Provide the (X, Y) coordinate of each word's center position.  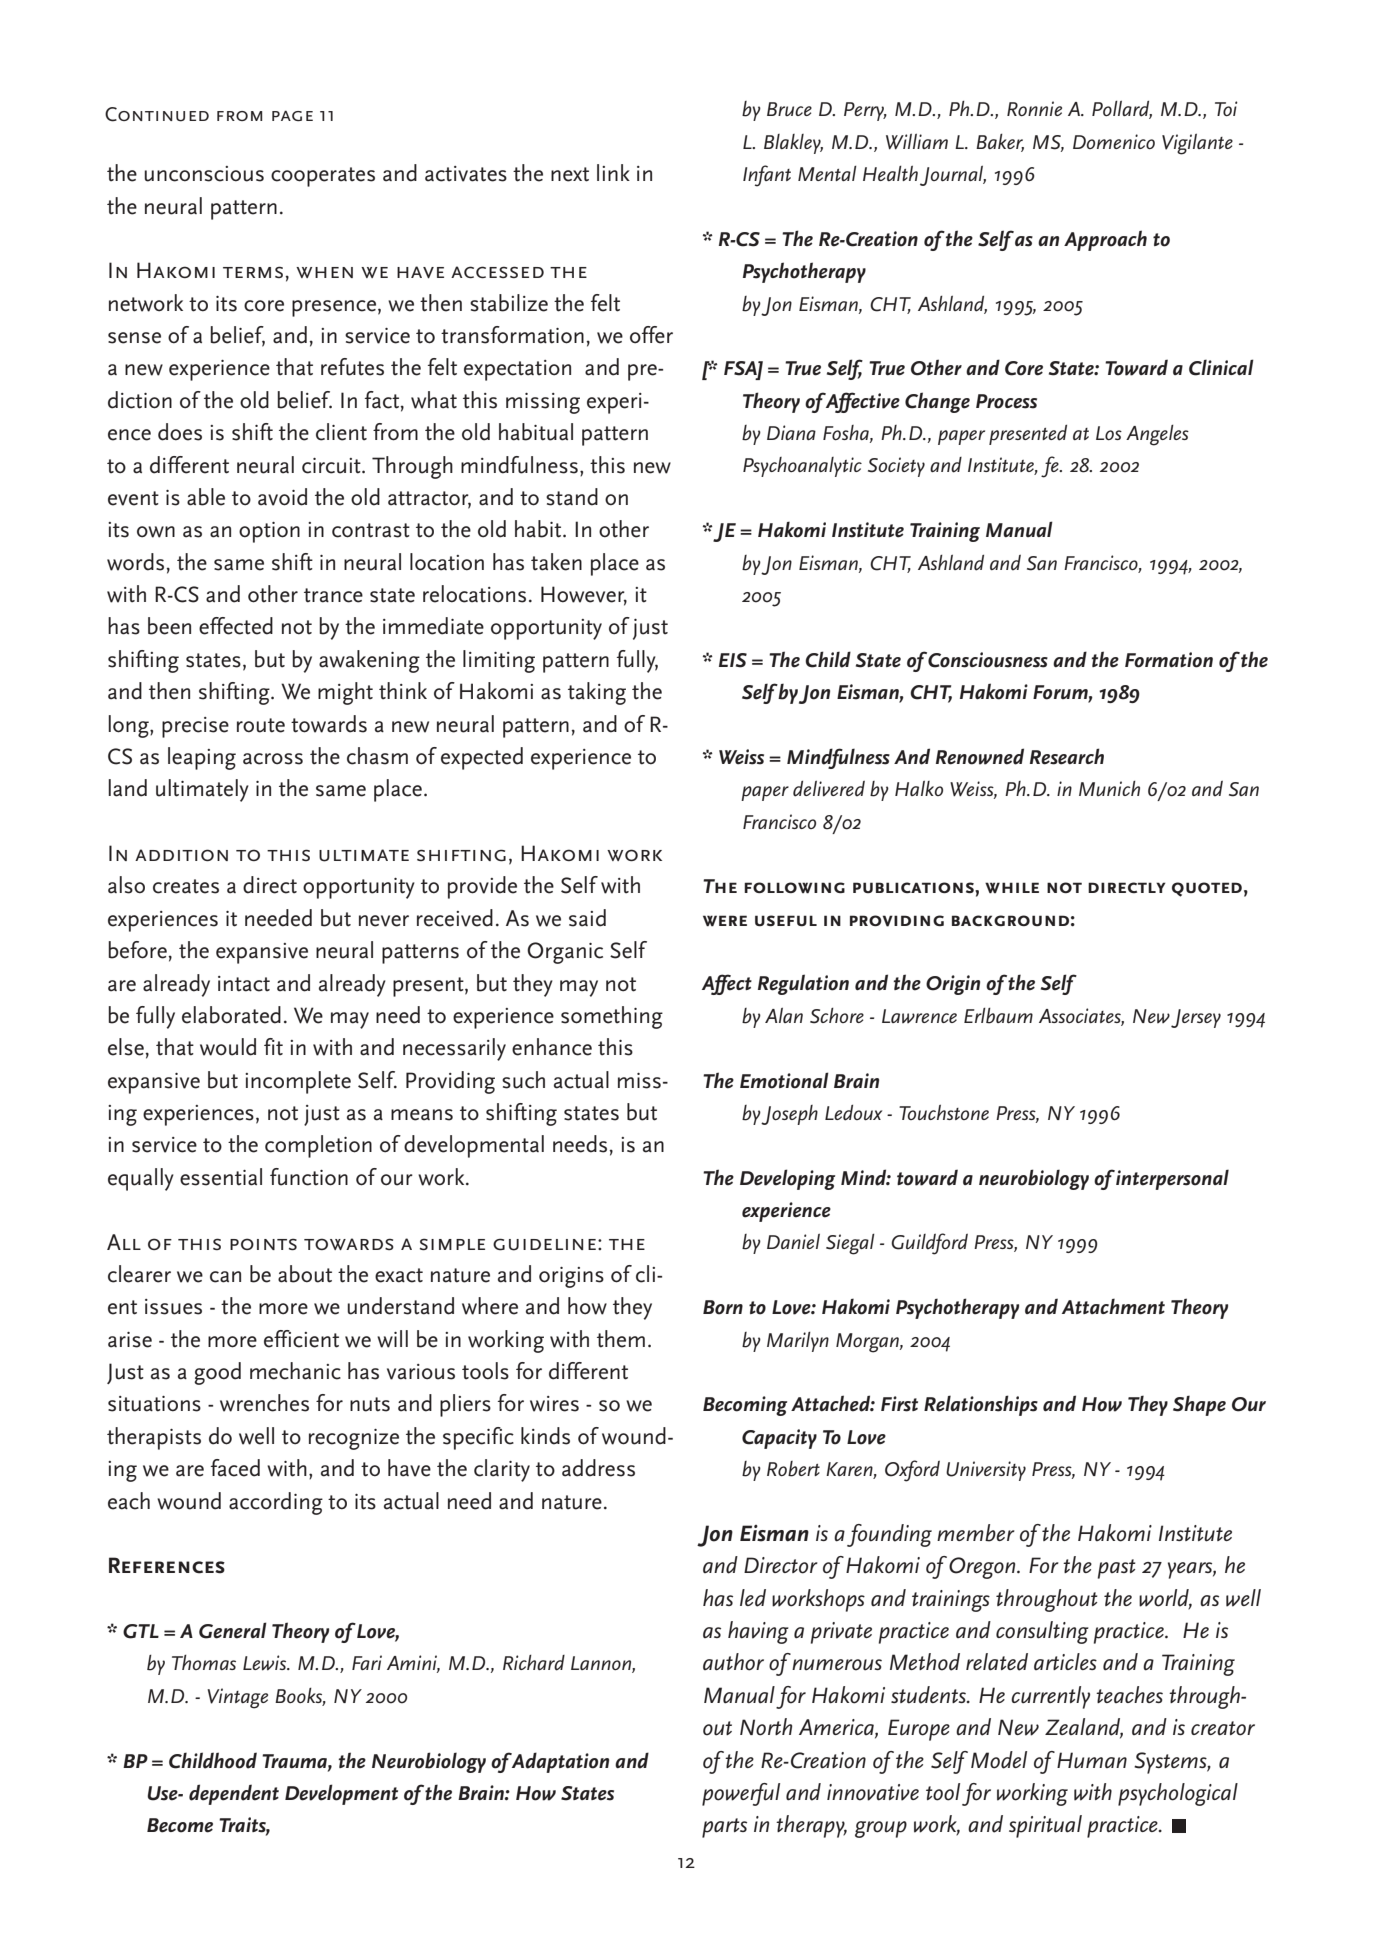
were (725, 921)
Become (180, 1825)
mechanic (295, 1371)
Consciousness (987, 660)
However (584, 595)
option (269, 532)
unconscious (204, 174)
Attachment (1113, 1306)
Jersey (1196, 1018)
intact (244, 984)
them (621, 1339)
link (613, 172)
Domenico (1114, 141)
